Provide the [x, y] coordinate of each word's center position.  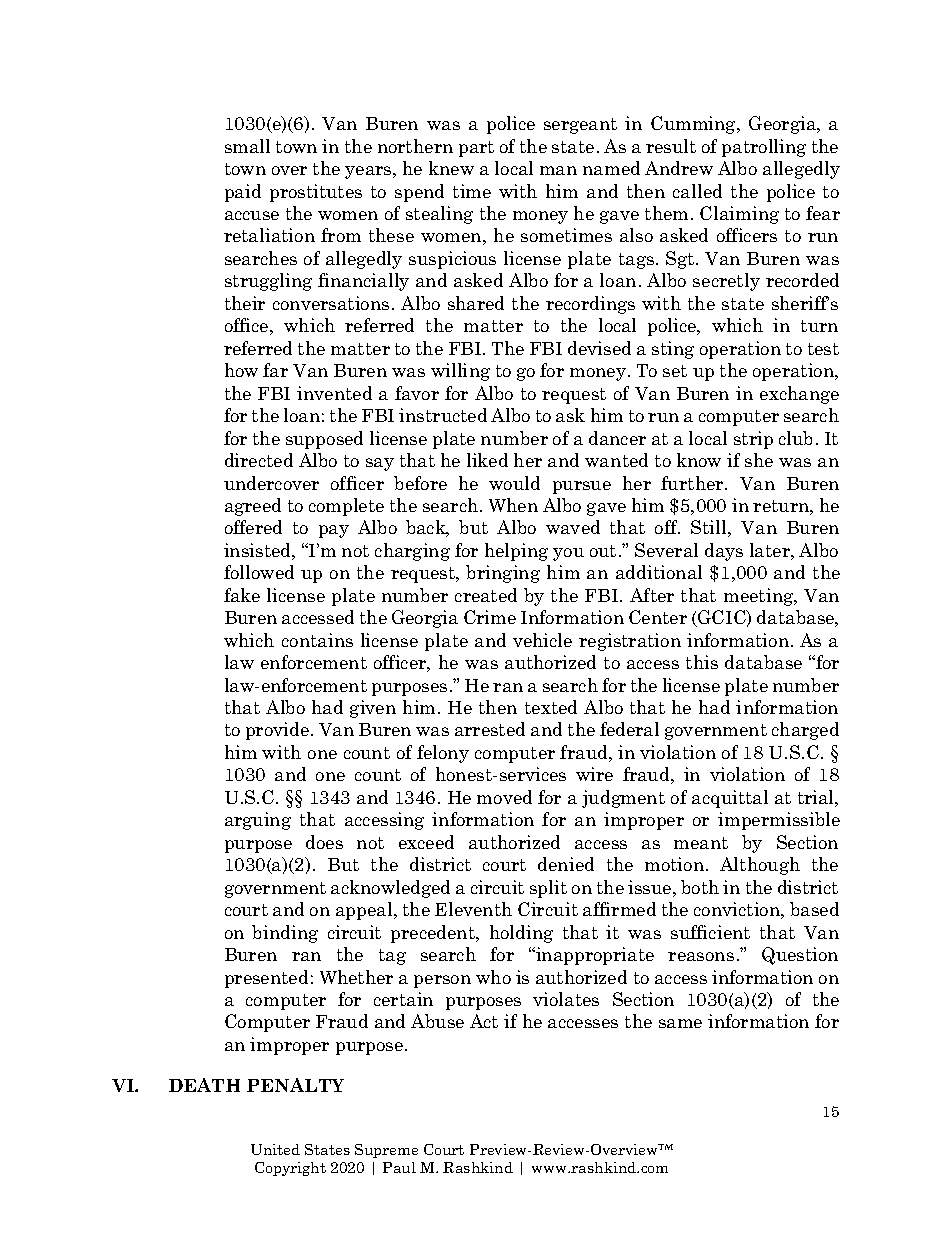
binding [285, 934]
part [476, 149]
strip [753, 440]
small [247, 146]
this [702, 662]
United [275, 1149]
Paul [399, 1167]
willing [460, 372]
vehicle [542, 640]
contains [317, 640]
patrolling [764, 148]
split [548, 889]
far [275, 370]
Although [760, 866]
